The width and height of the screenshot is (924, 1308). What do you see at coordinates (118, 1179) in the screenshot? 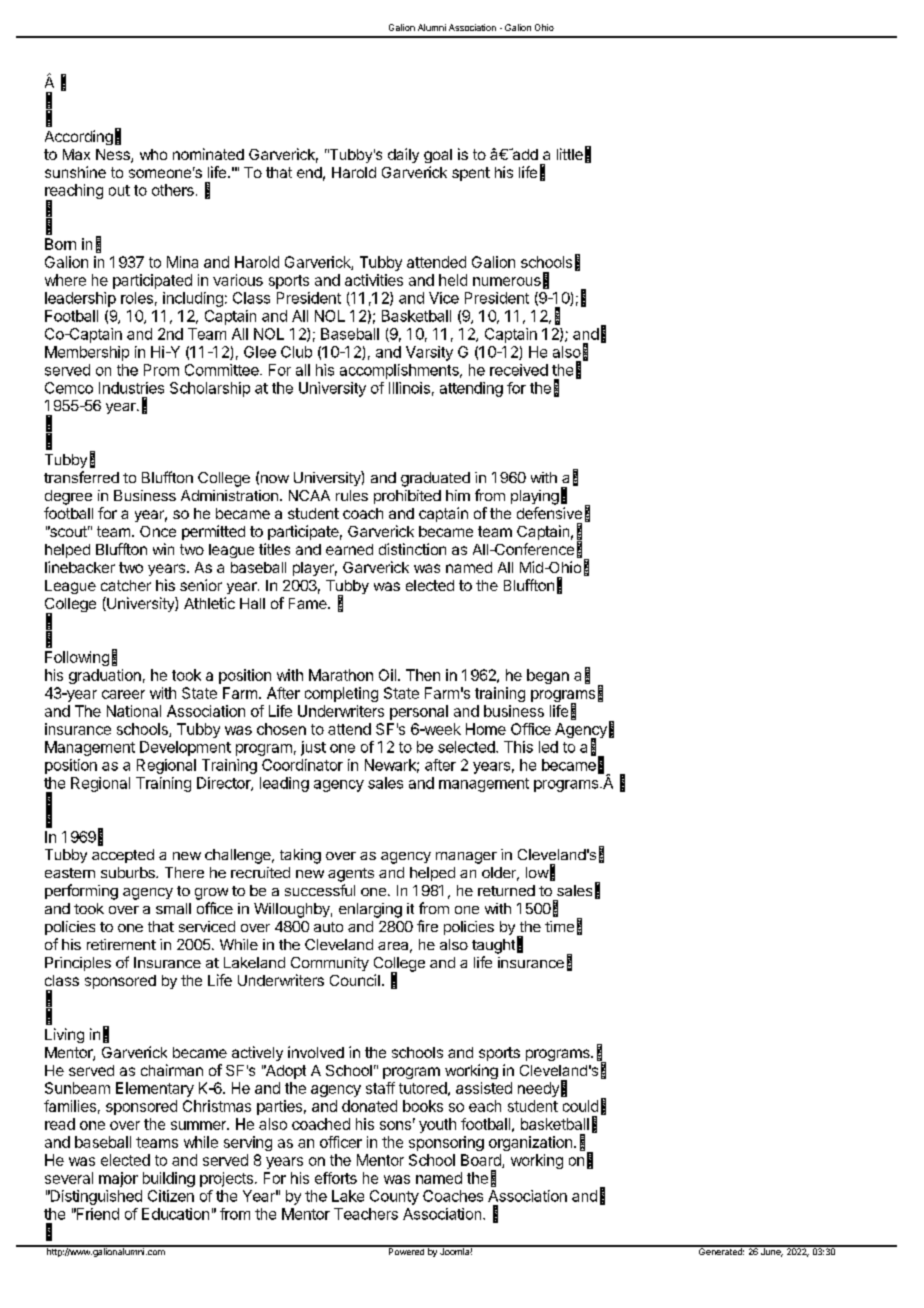
I see `major` at bounding box center [118, 1179].
